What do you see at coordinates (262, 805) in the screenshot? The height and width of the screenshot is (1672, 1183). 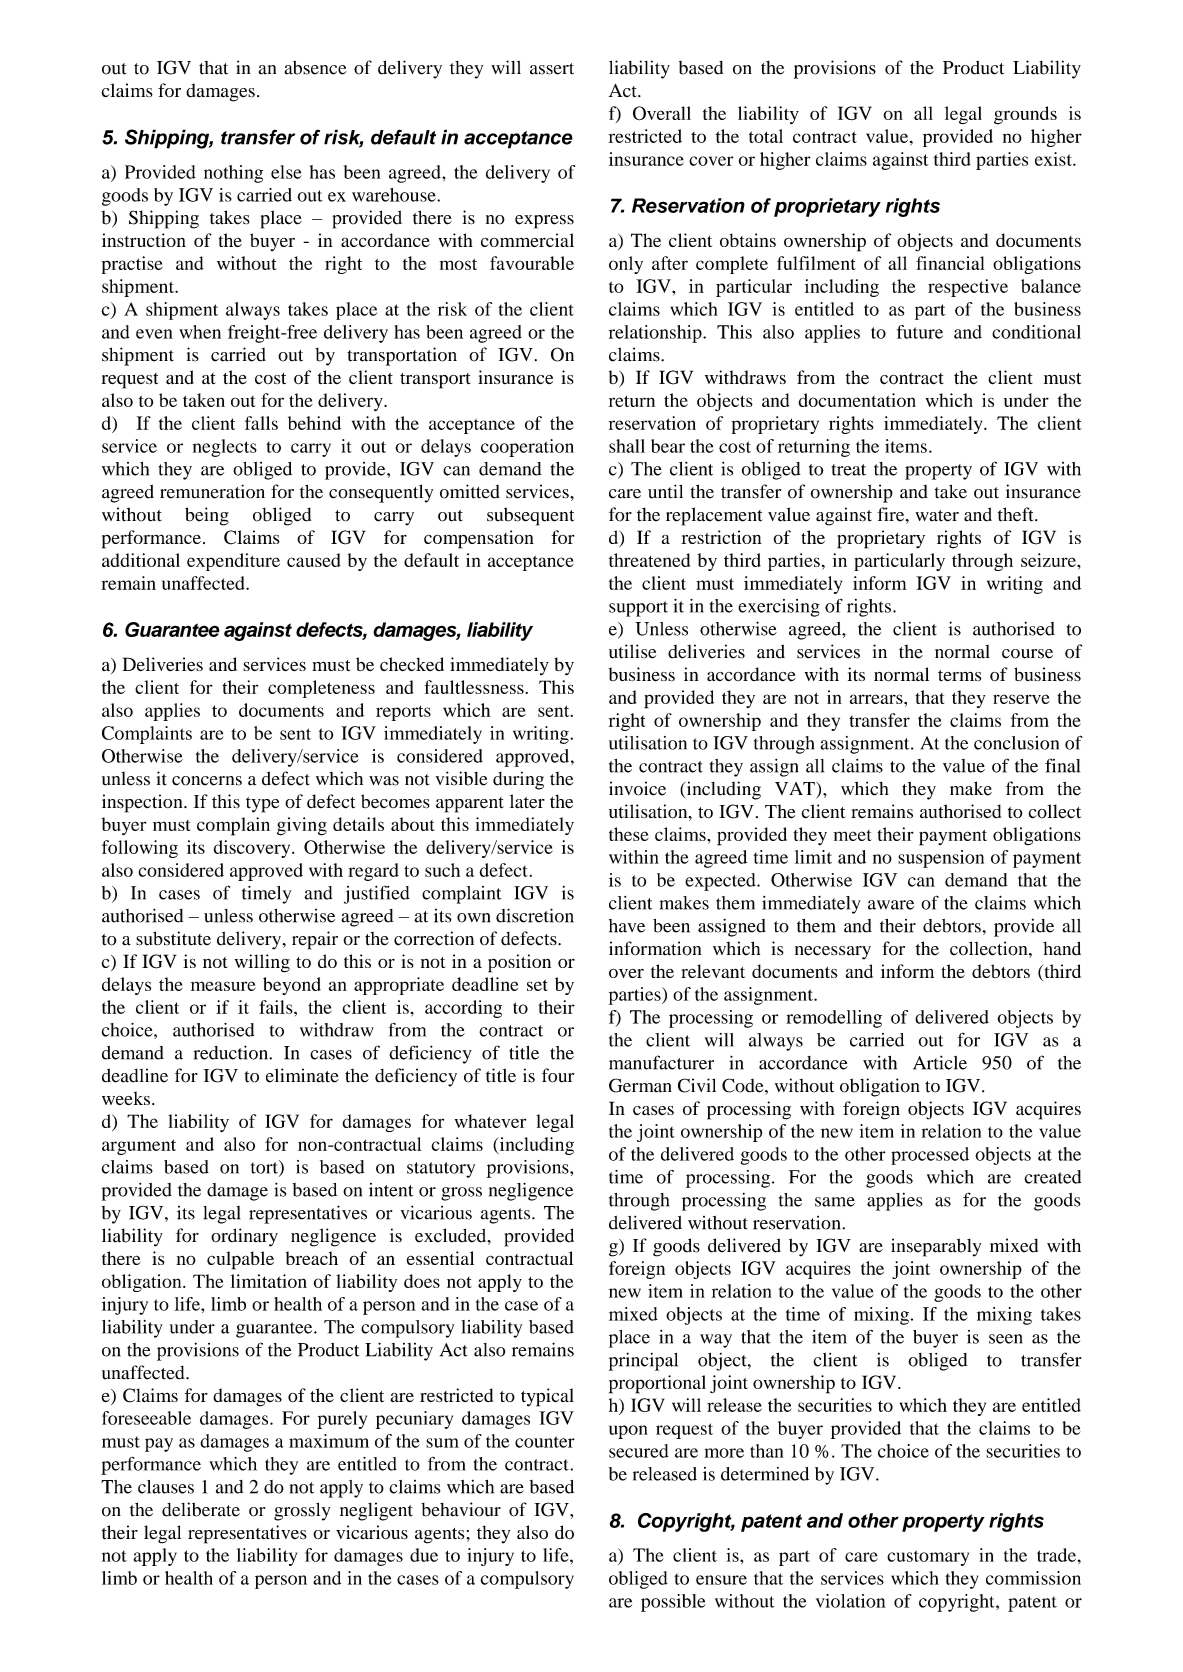 I see `type` at bounding box center [262, 805].
